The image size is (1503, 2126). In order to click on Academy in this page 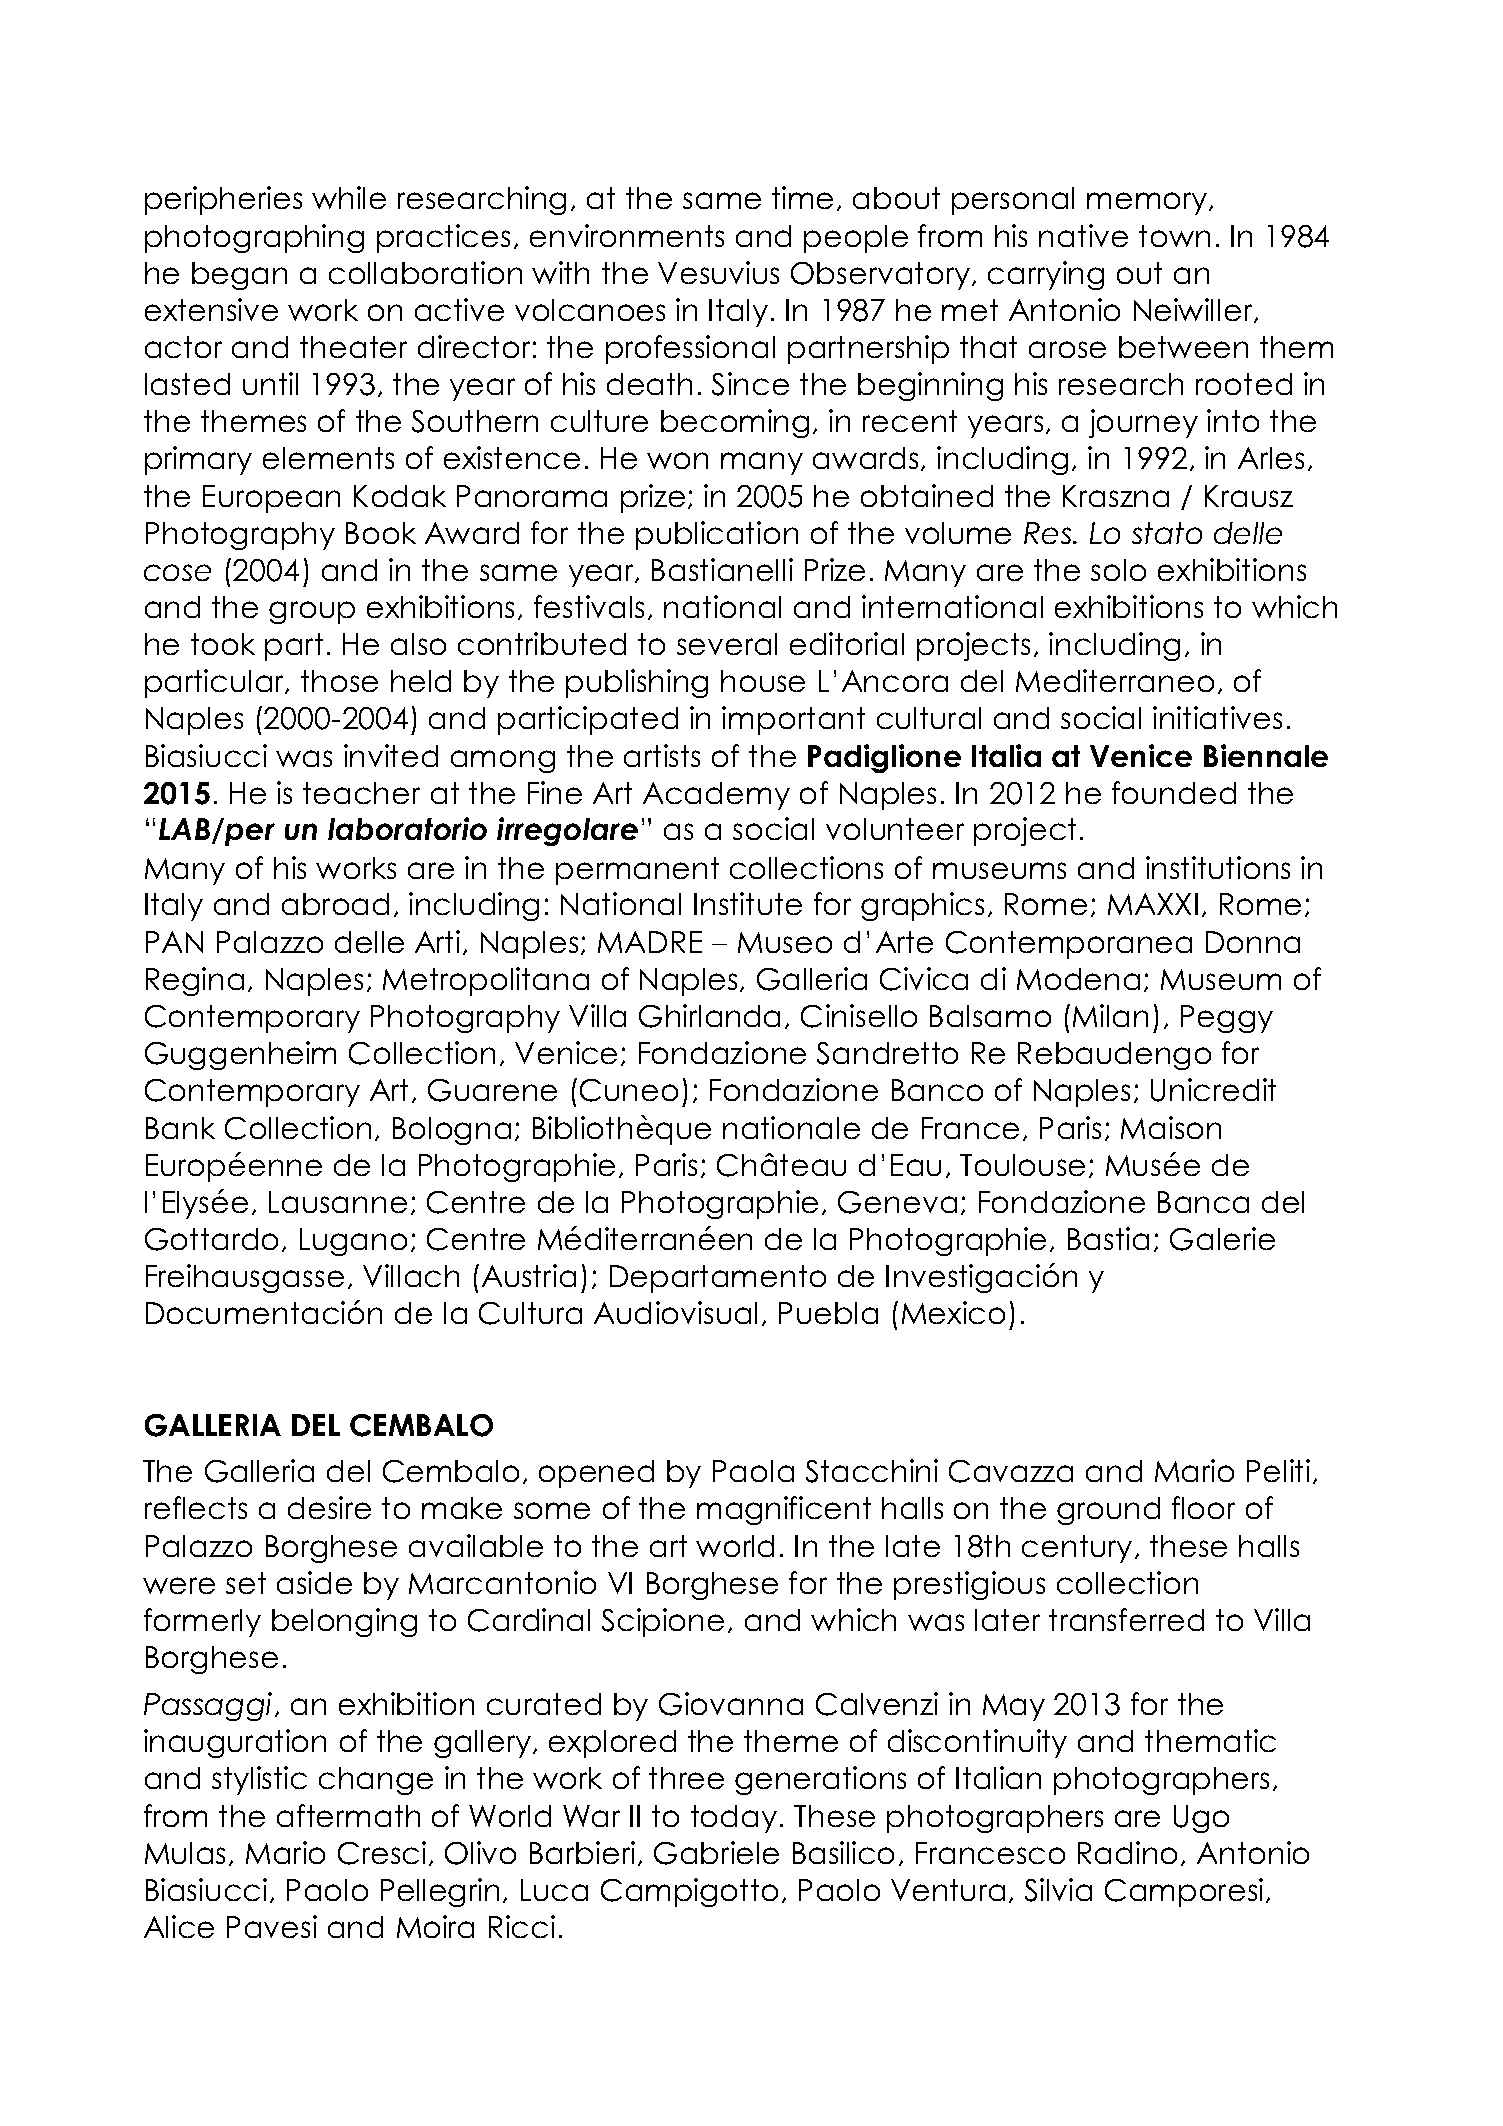, I will do `click(716, 796)`.
